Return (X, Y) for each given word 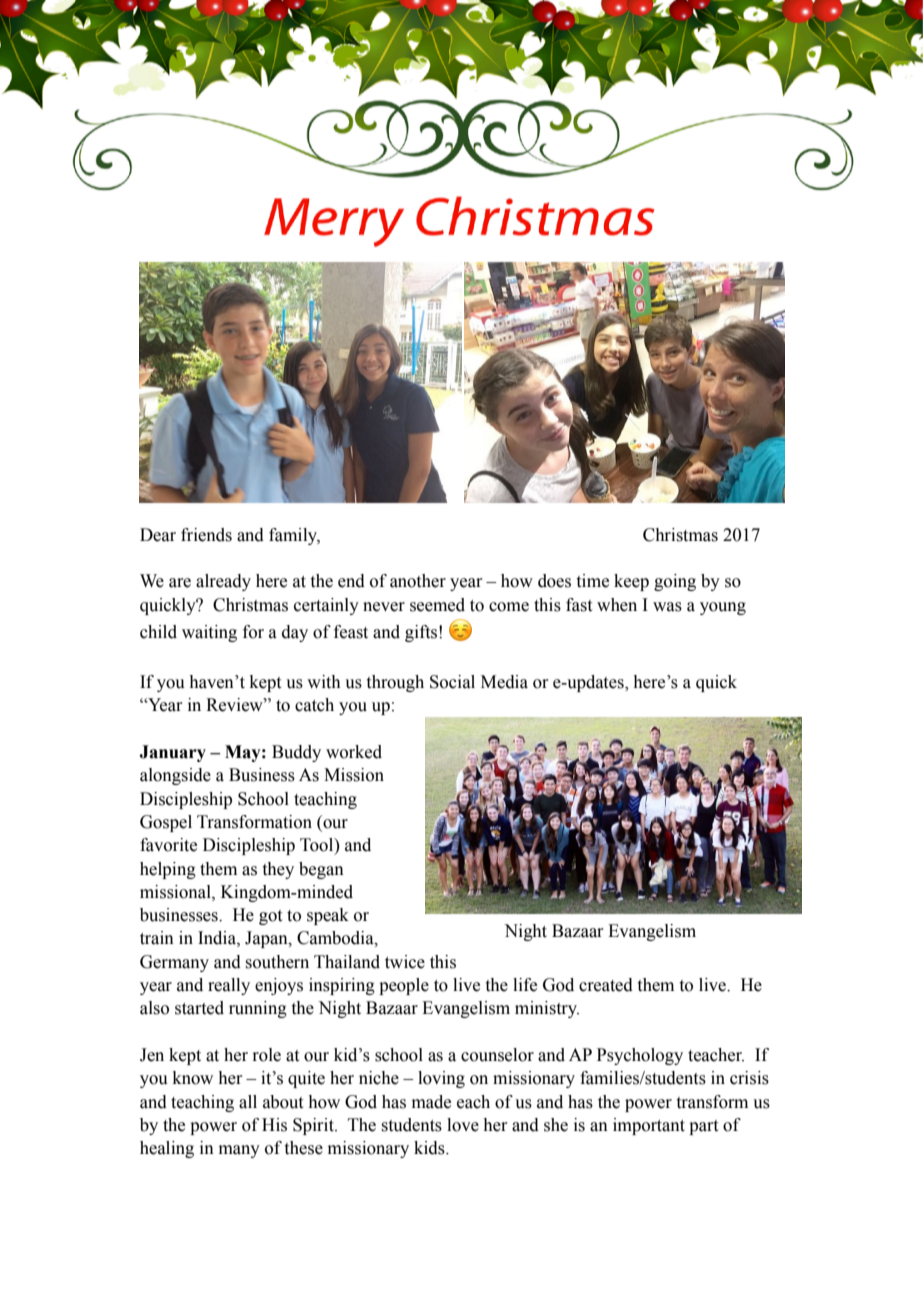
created (606, 985)
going (675, 582)
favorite (168, 845)
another (418, 581)
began (321, 870)
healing (167, 1149)
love (463, 1125)
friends (206, 535)
